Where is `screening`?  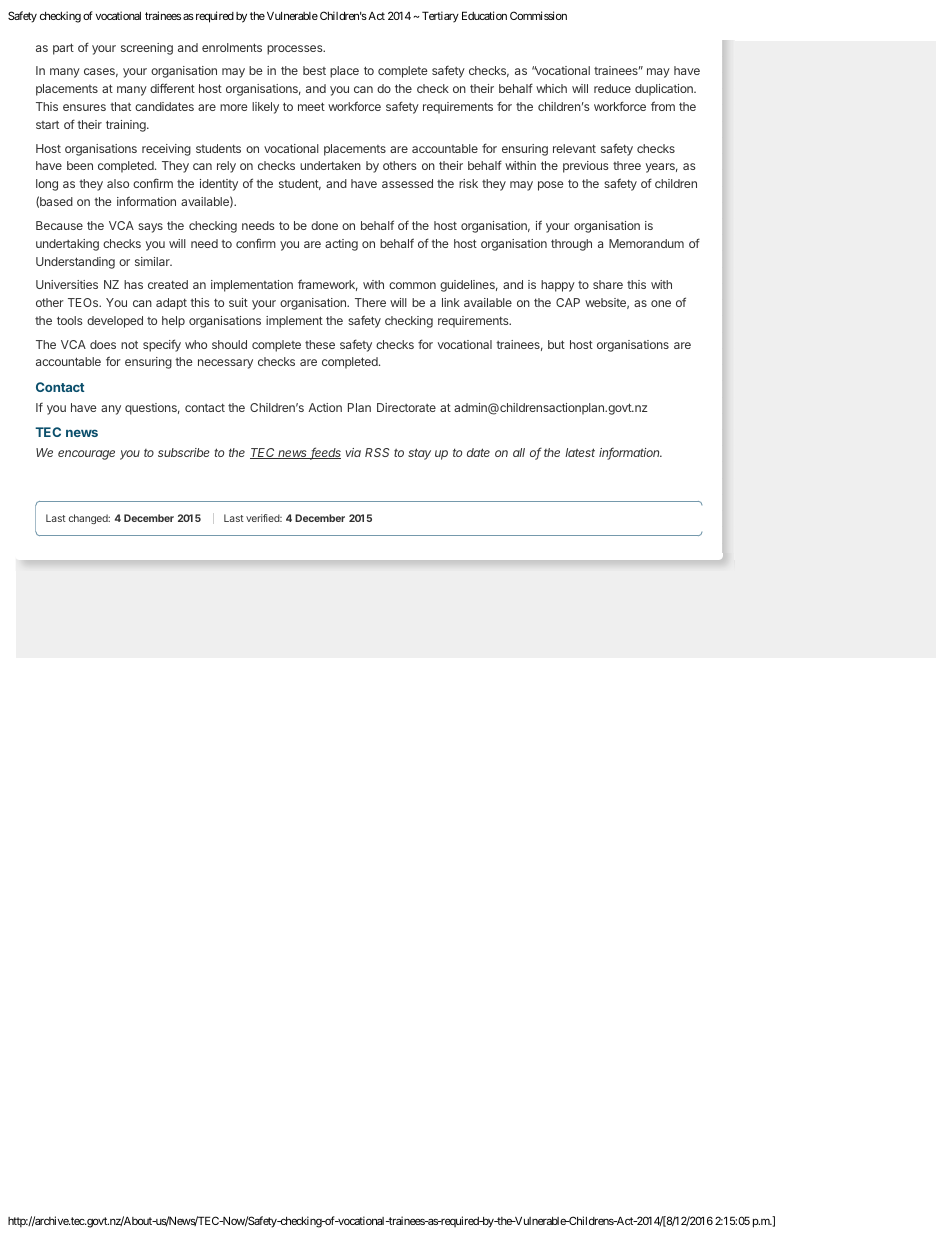
screening is located at coordinates (147, 49).
